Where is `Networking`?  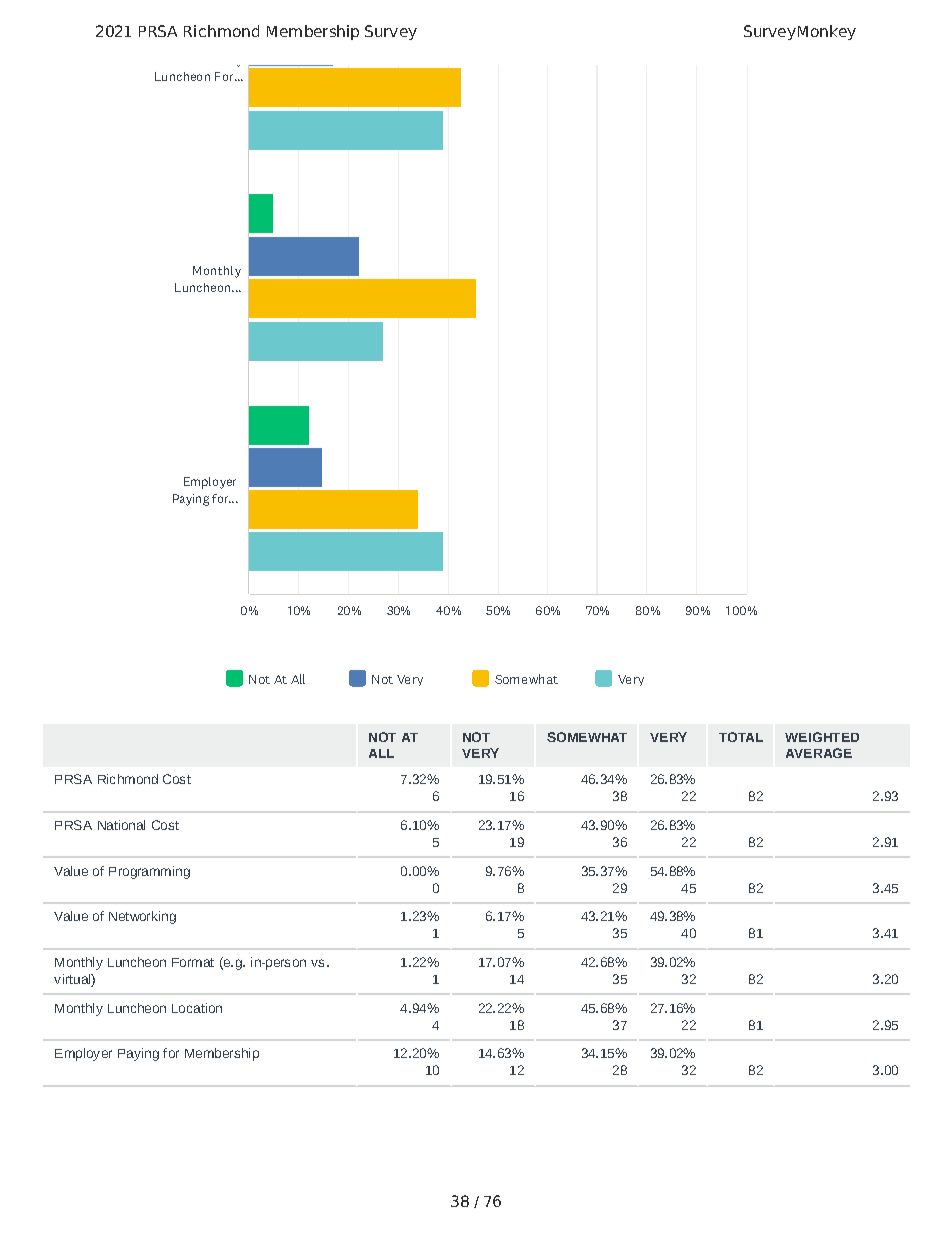
Networking is located at coordinates (142, 917).
